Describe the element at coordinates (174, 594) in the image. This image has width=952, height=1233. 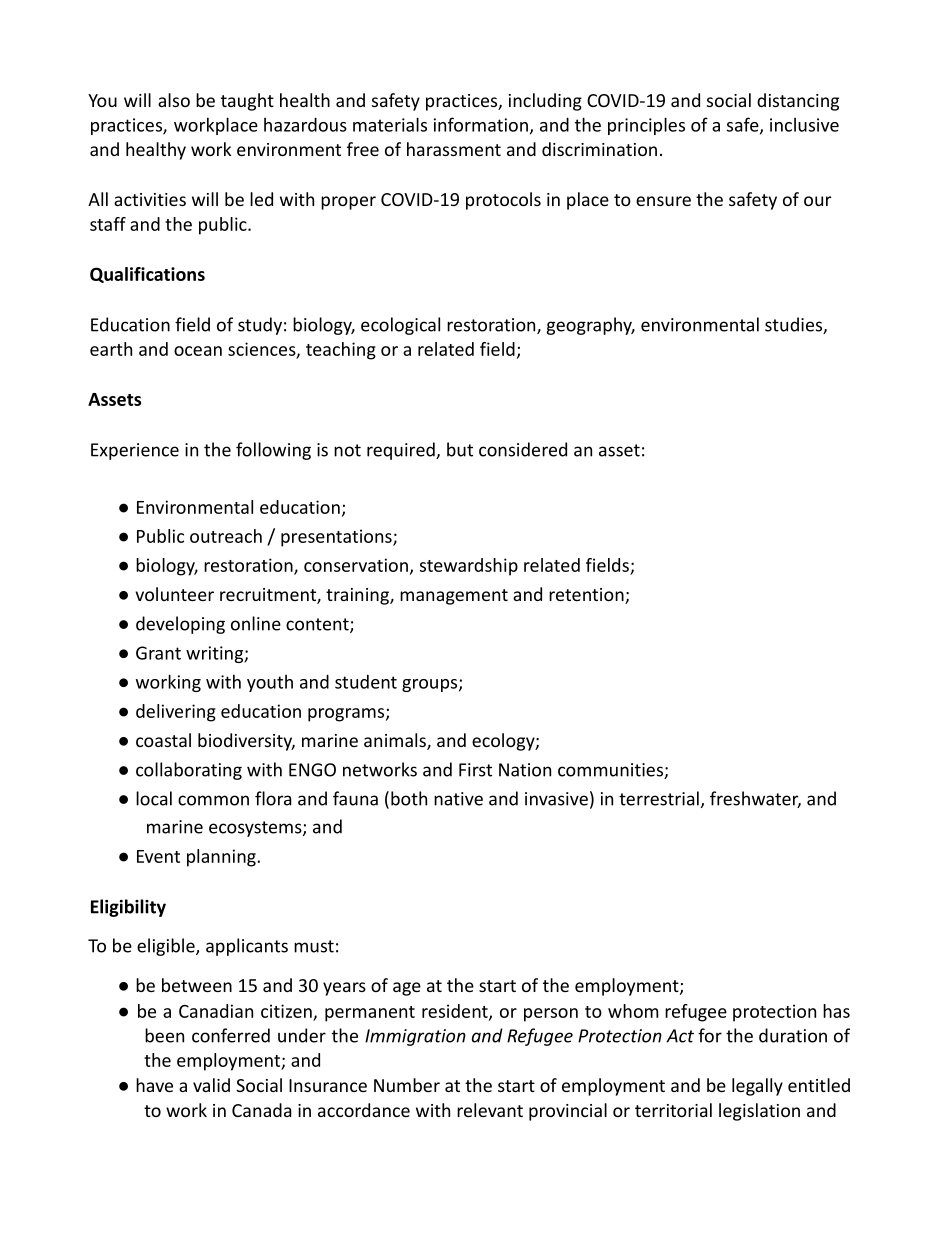
I see `volunteer` at that location.
